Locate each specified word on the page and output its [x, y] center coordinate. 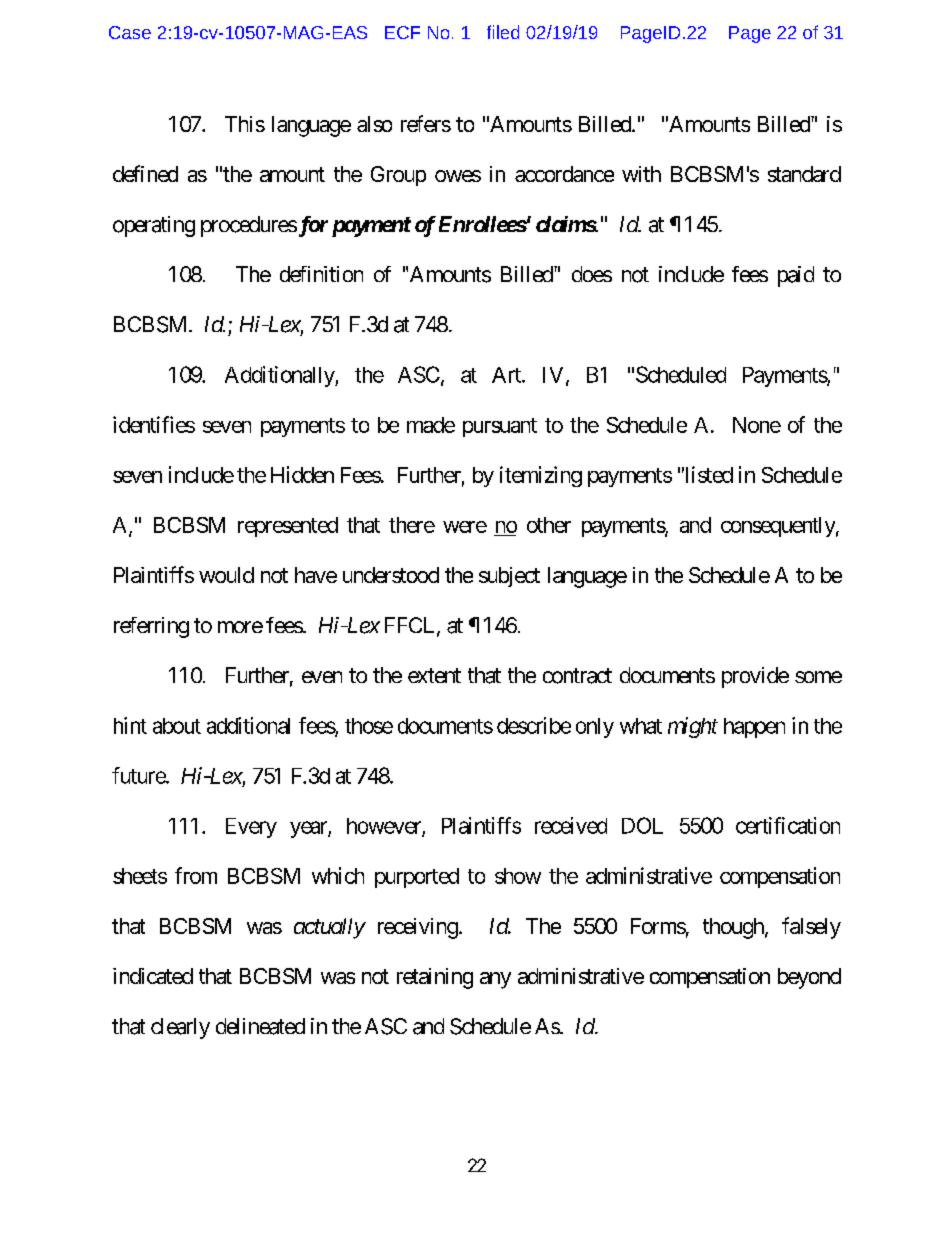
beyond [809, 978]
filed [503, 32]
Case [130, 32]
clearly [180, 1028]
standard [804, 174]
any [495, 980]
